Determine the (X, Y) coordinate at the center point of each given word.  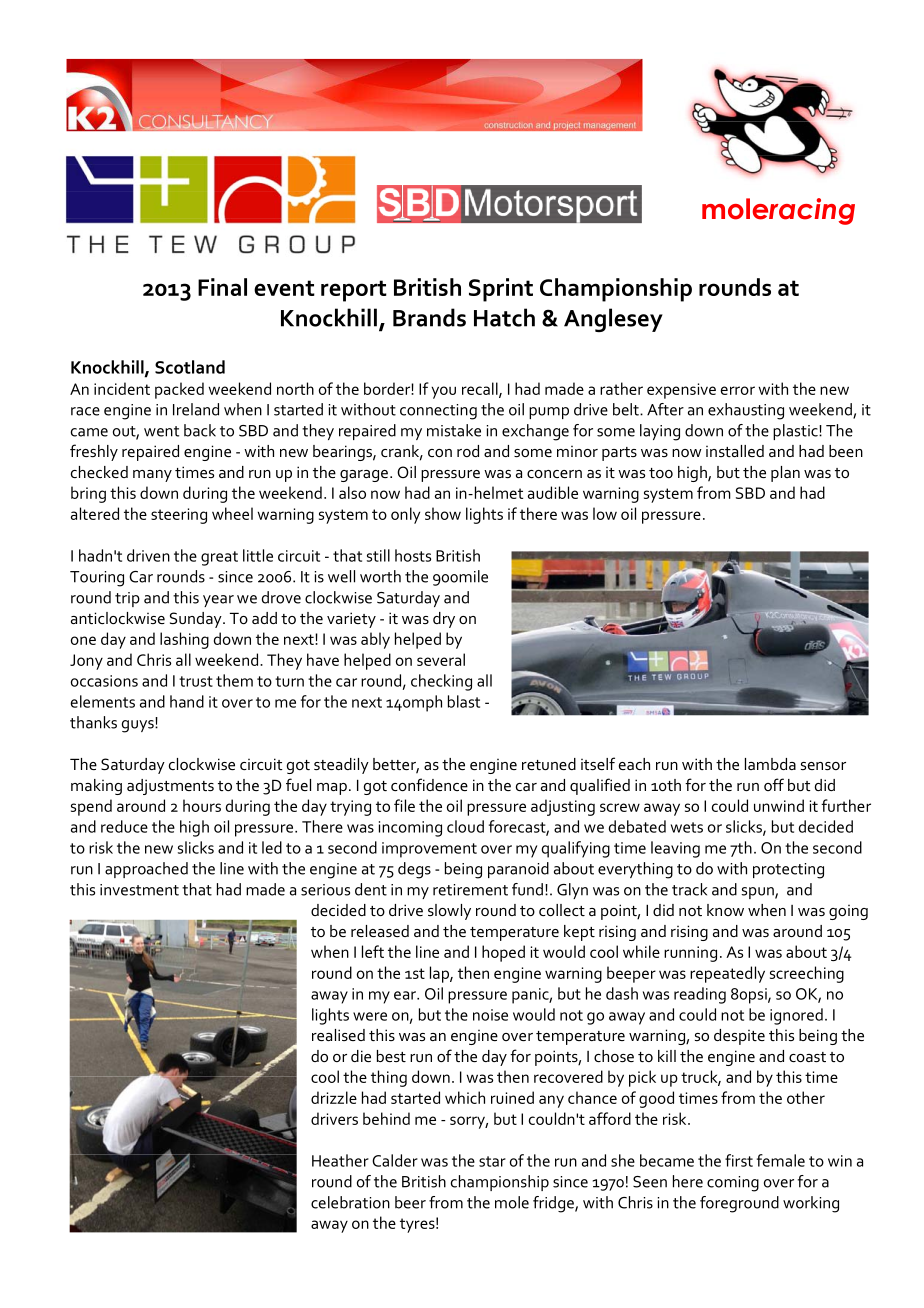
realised (338, 1035)
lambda (770, 764)
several (441, 659)
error (738, 390)
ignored (796, 1016)
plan (785, 474)
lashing (184, 640)
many (152, 476)
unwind (779, 805)
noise (490, 1015)
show (443, 513)
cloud (465, 826)
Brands (429, 317)
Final (222, 287)
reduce (124, 826)
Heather (340, 1160)
